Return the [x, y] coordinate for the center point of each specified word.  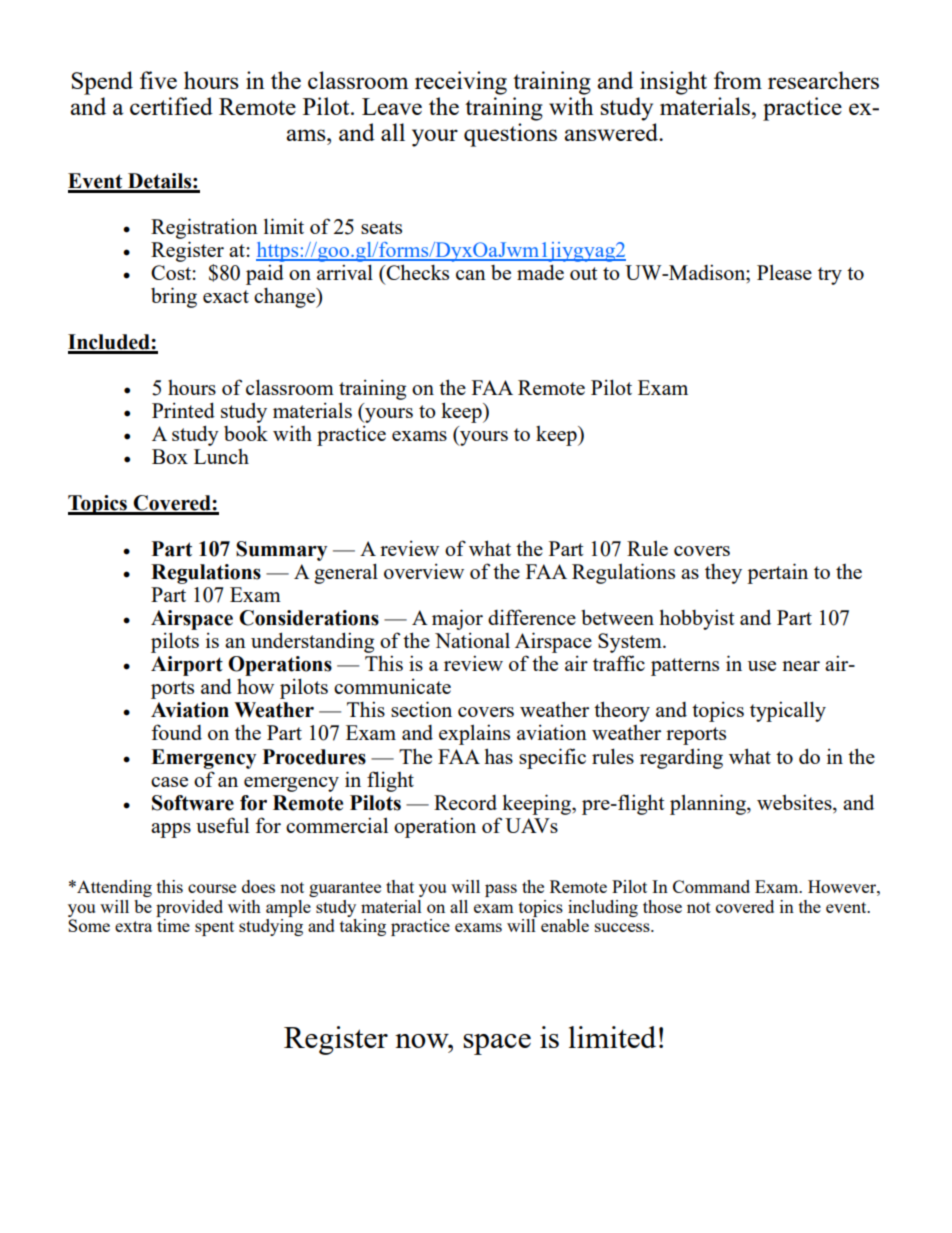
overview [424, 571]
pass [501, 890]
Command [711, 886]
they [723, 573]
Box [170, 456]
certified [171, 106]
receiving [461, 83]
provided [189, 908]
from [738, 80]
